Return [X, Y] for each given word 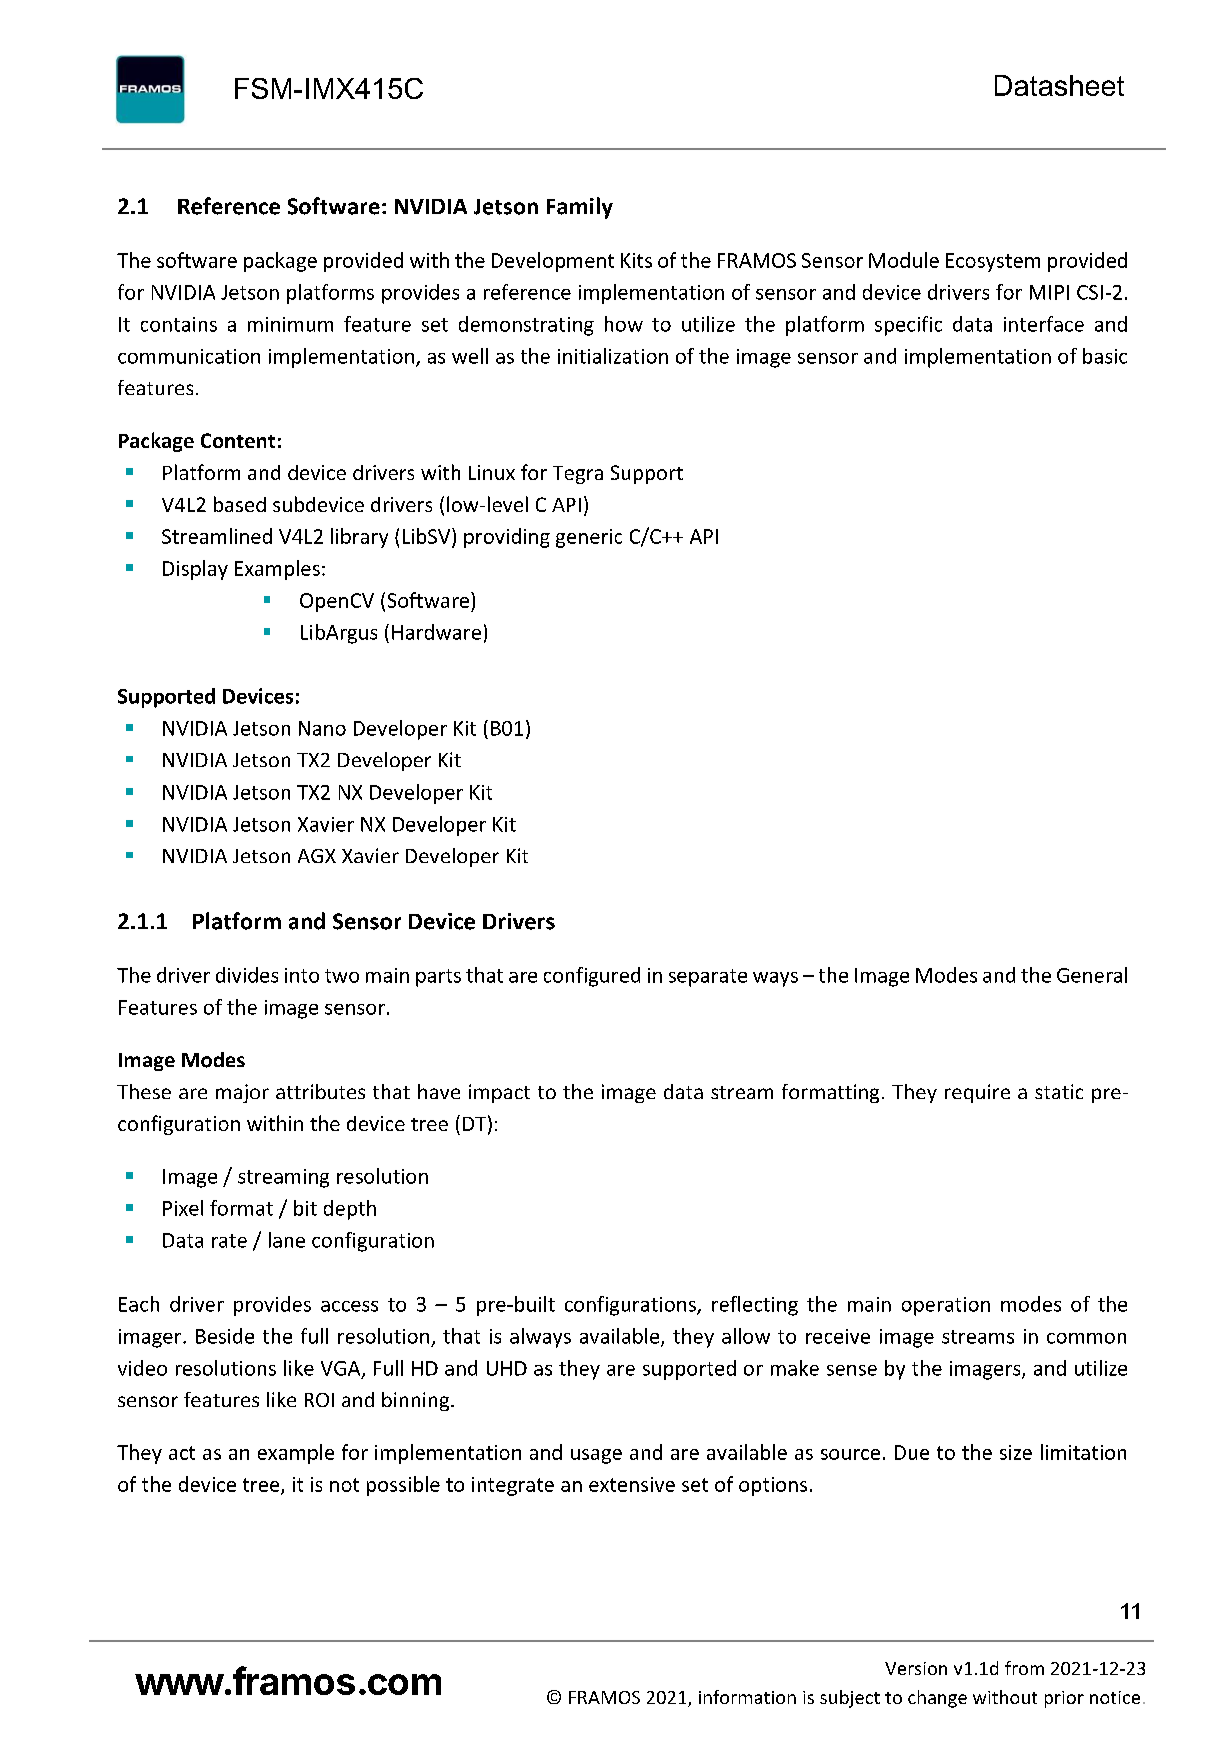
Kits [636, 260]
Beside [225, 1336]
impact [499, 1093]
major [242, 1093]
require [977, 1093]
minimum [290, 324]
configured [592, 977]
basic [1105, 356]
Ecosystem [993, 262]
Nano [322, 728]
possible [403, 1486]
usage [596, 1456]
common [1086, 1338]
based [240, 504]
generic [589, 538]
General [1092, 975]
